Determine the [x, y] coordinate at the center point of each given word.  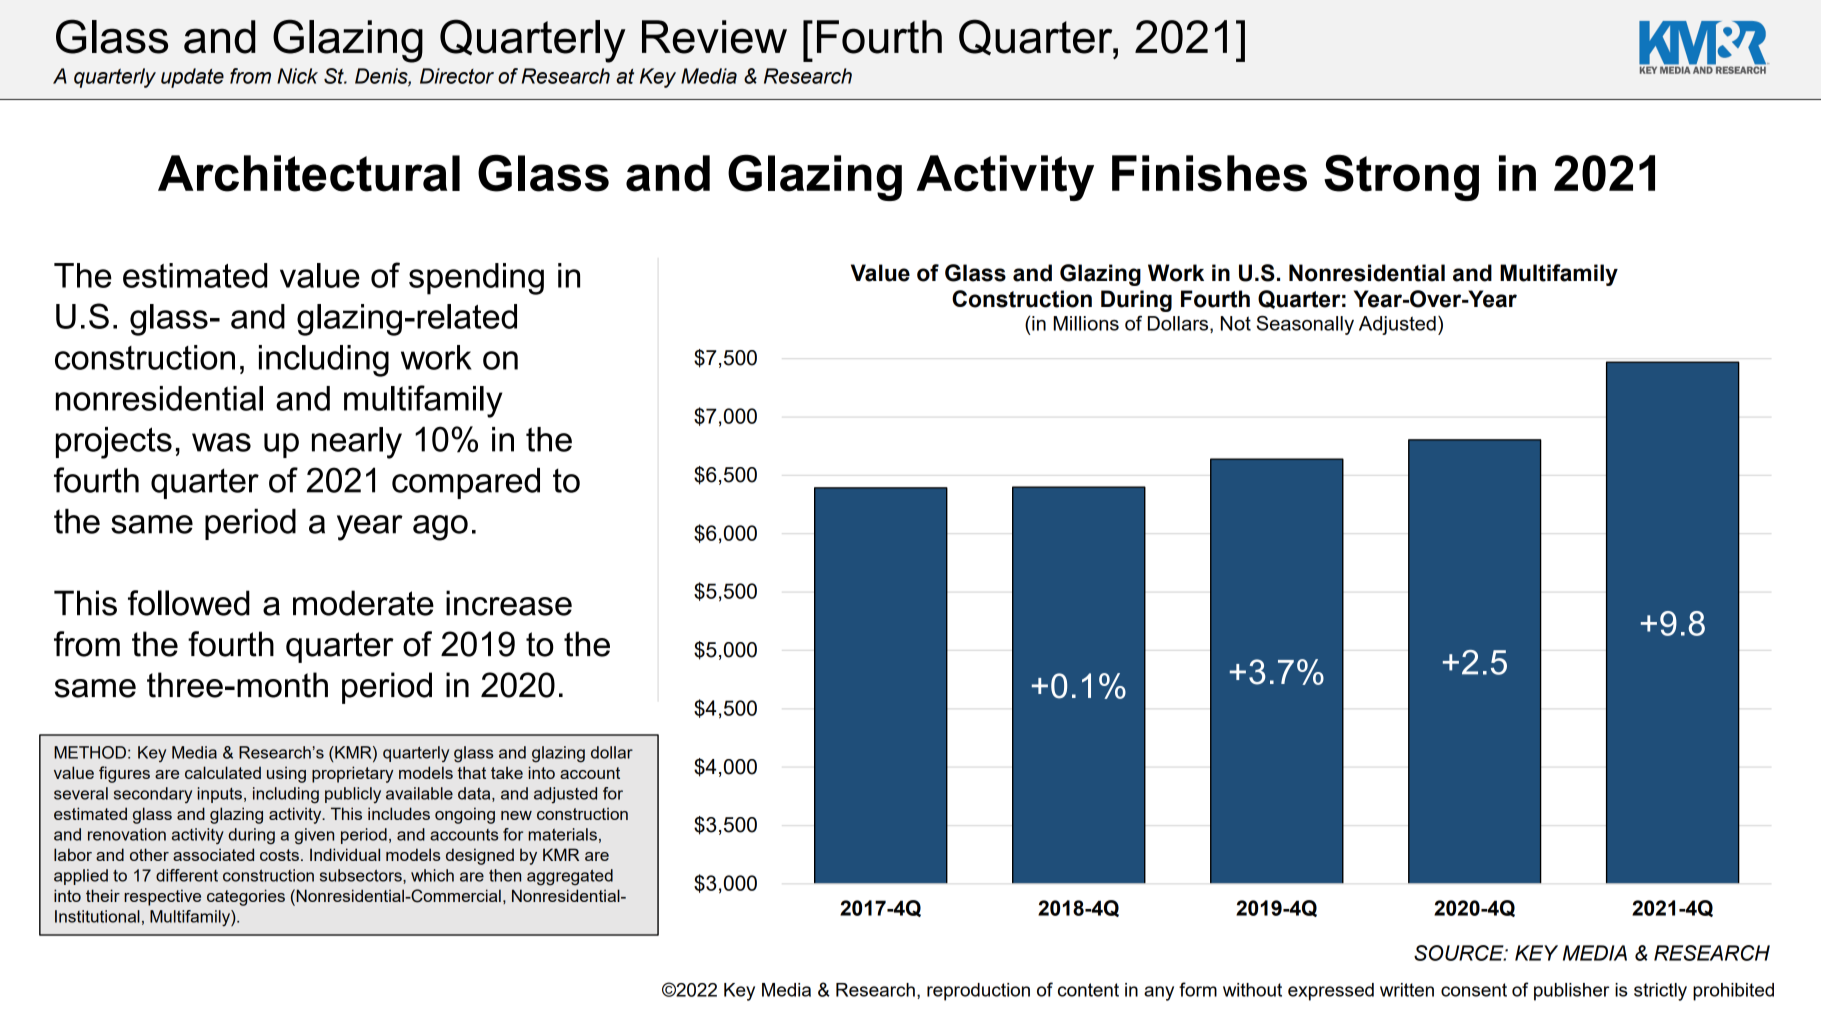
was [221, 442]
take [507, 772]
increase [509, 603]
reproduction [978, 992]
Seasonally [1305, 325]
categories [246, 897]
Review [714, 37]
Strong [1401, 177]
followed [189, 603]
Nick [297, 76]
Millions [1086, 323]
